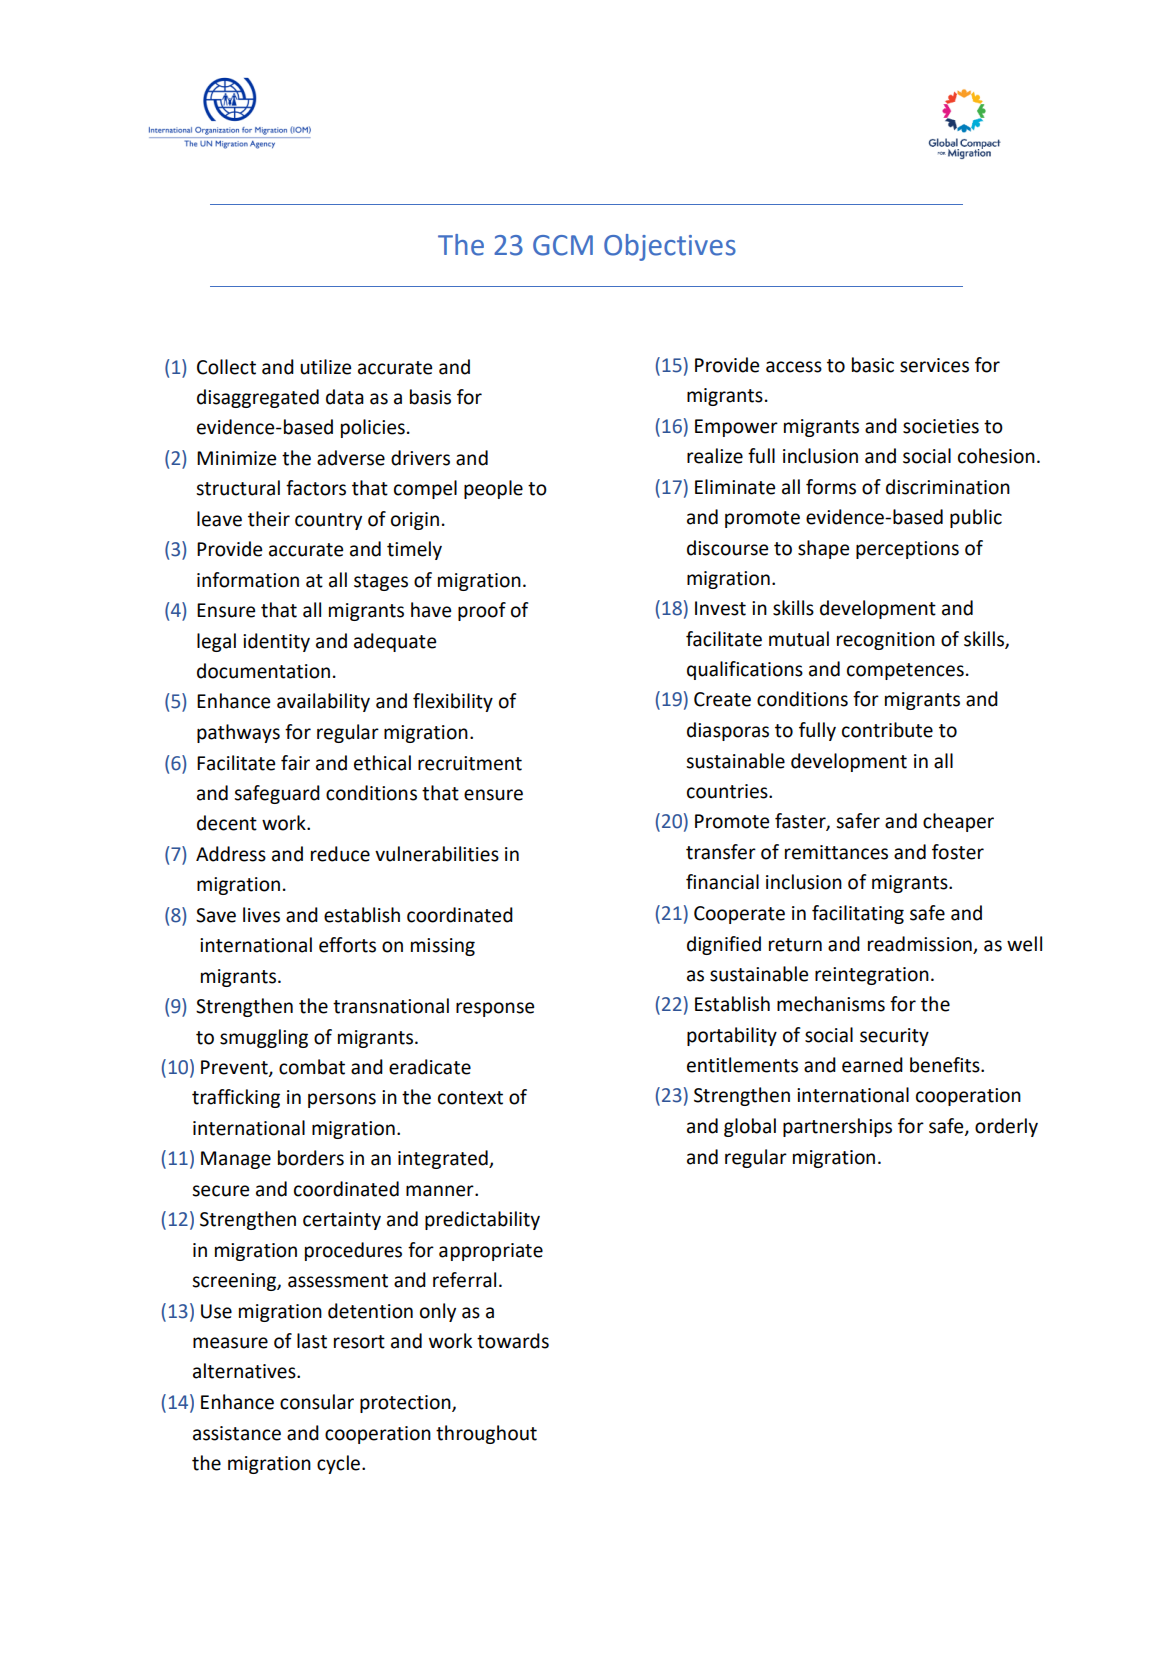  I want to click on identity, so click(276, 642).
